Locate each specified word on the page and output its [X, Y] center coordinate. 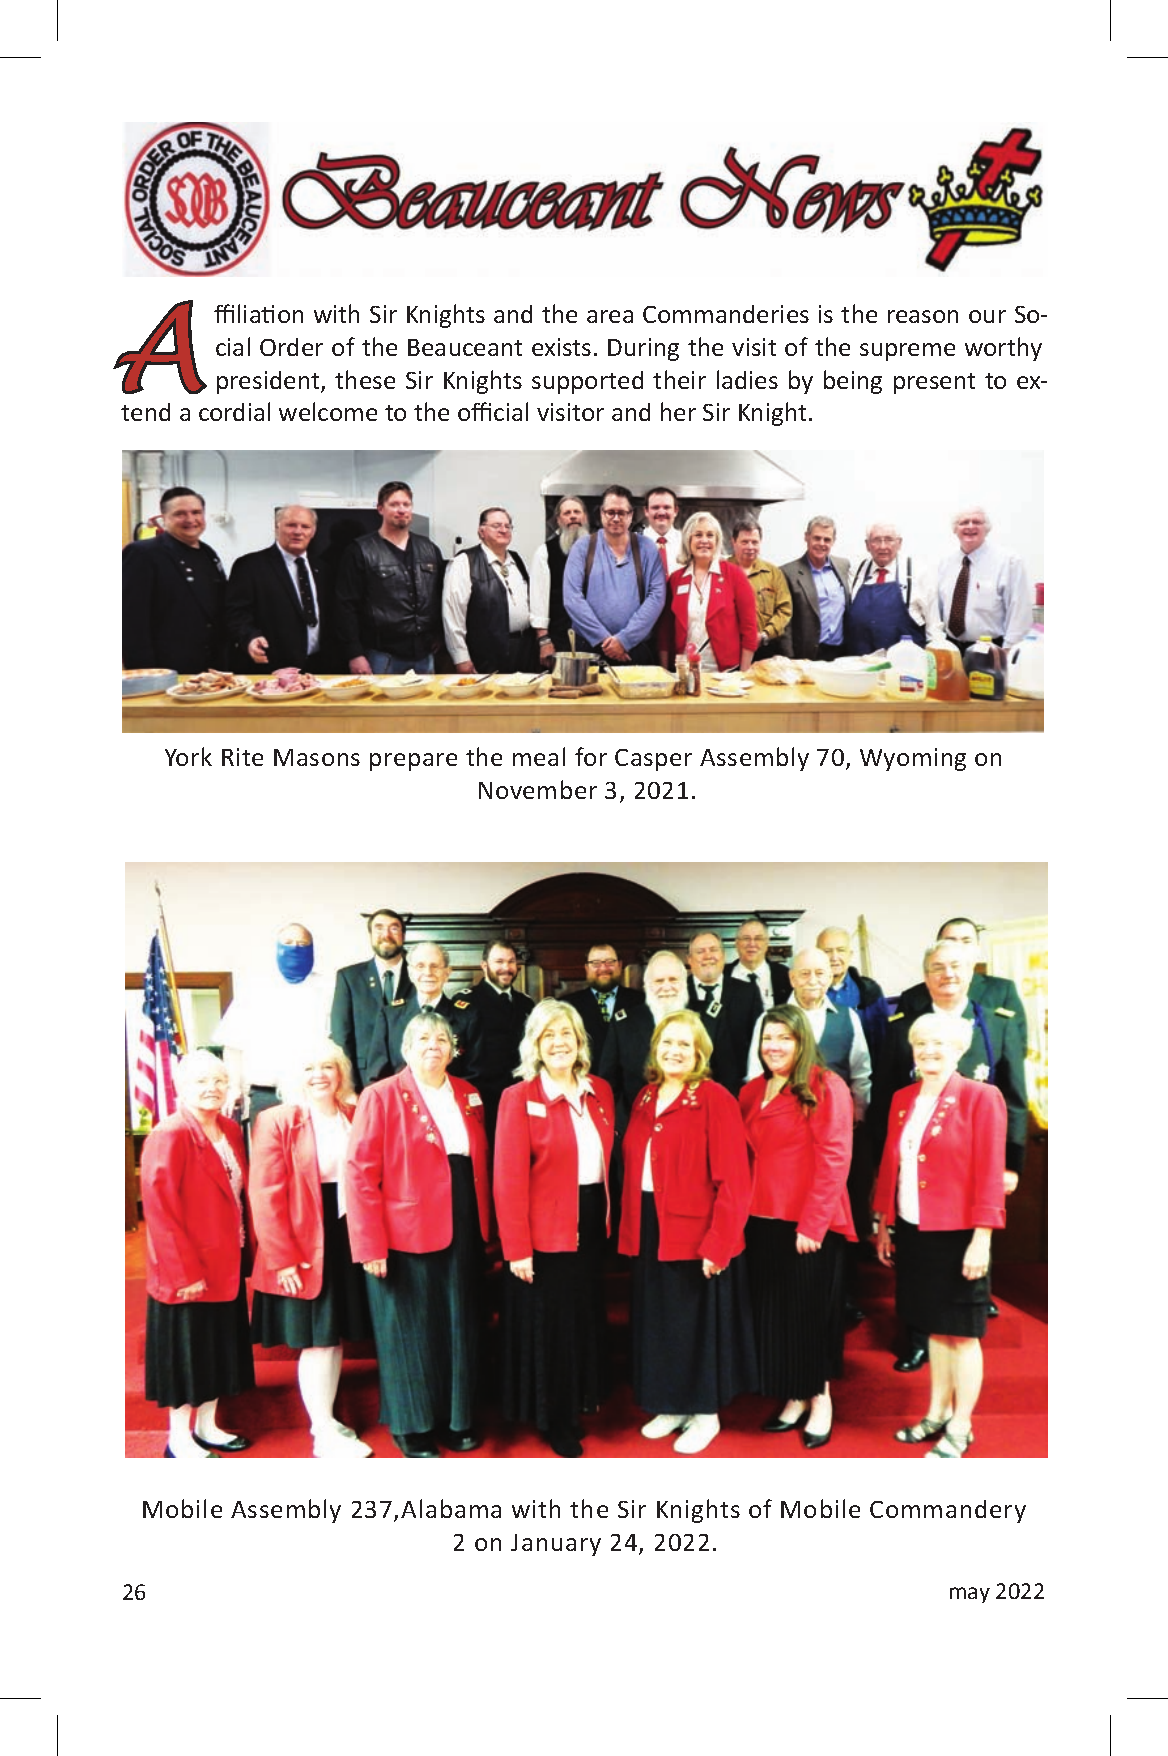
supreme [907, 352]
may [970, 1595]
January [556, 1545]
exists [561, 347]
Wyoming [913, 759]
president [269, 382]
